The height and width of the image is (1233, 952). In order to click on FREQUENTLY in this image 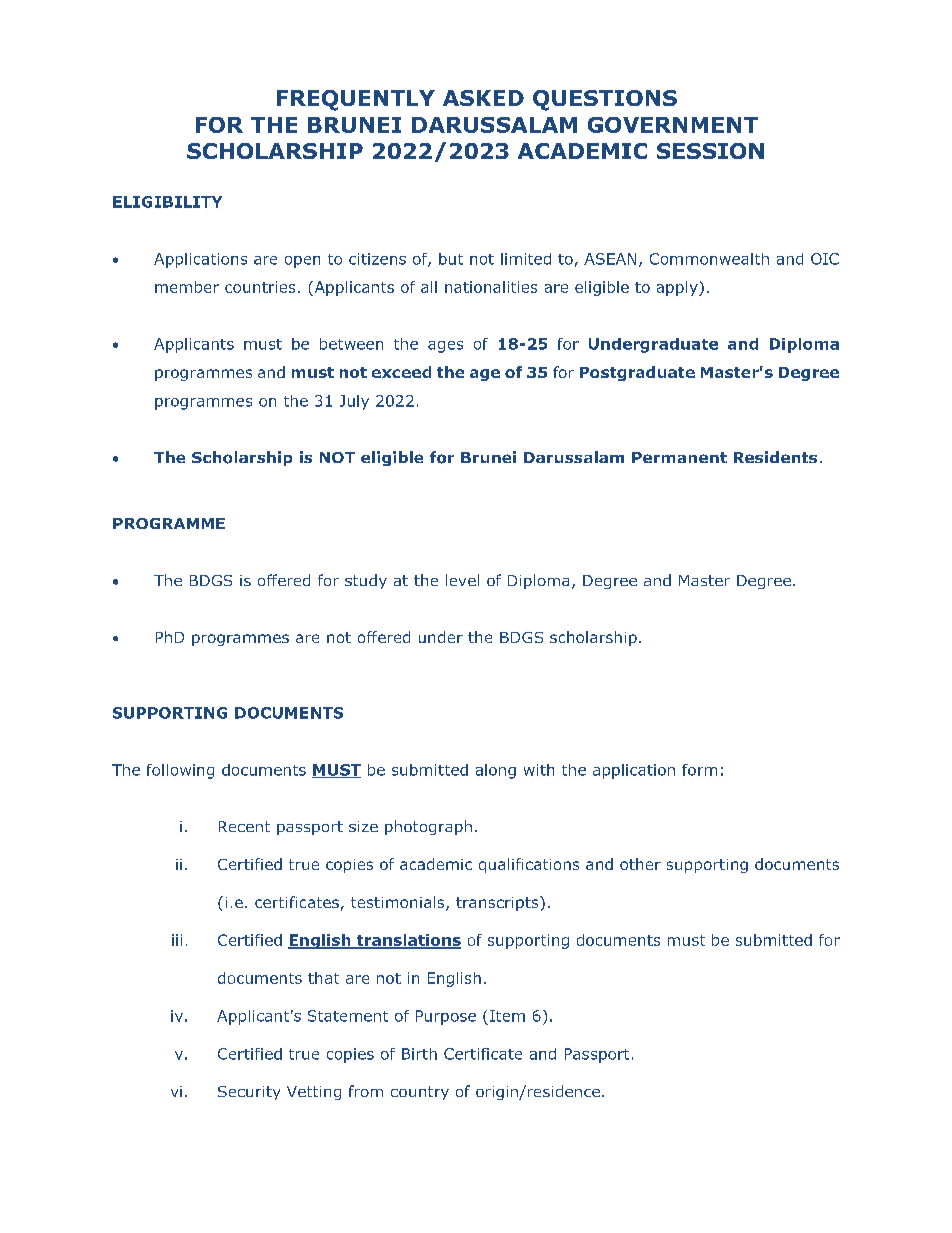, I will do `click(356, 100)`.
